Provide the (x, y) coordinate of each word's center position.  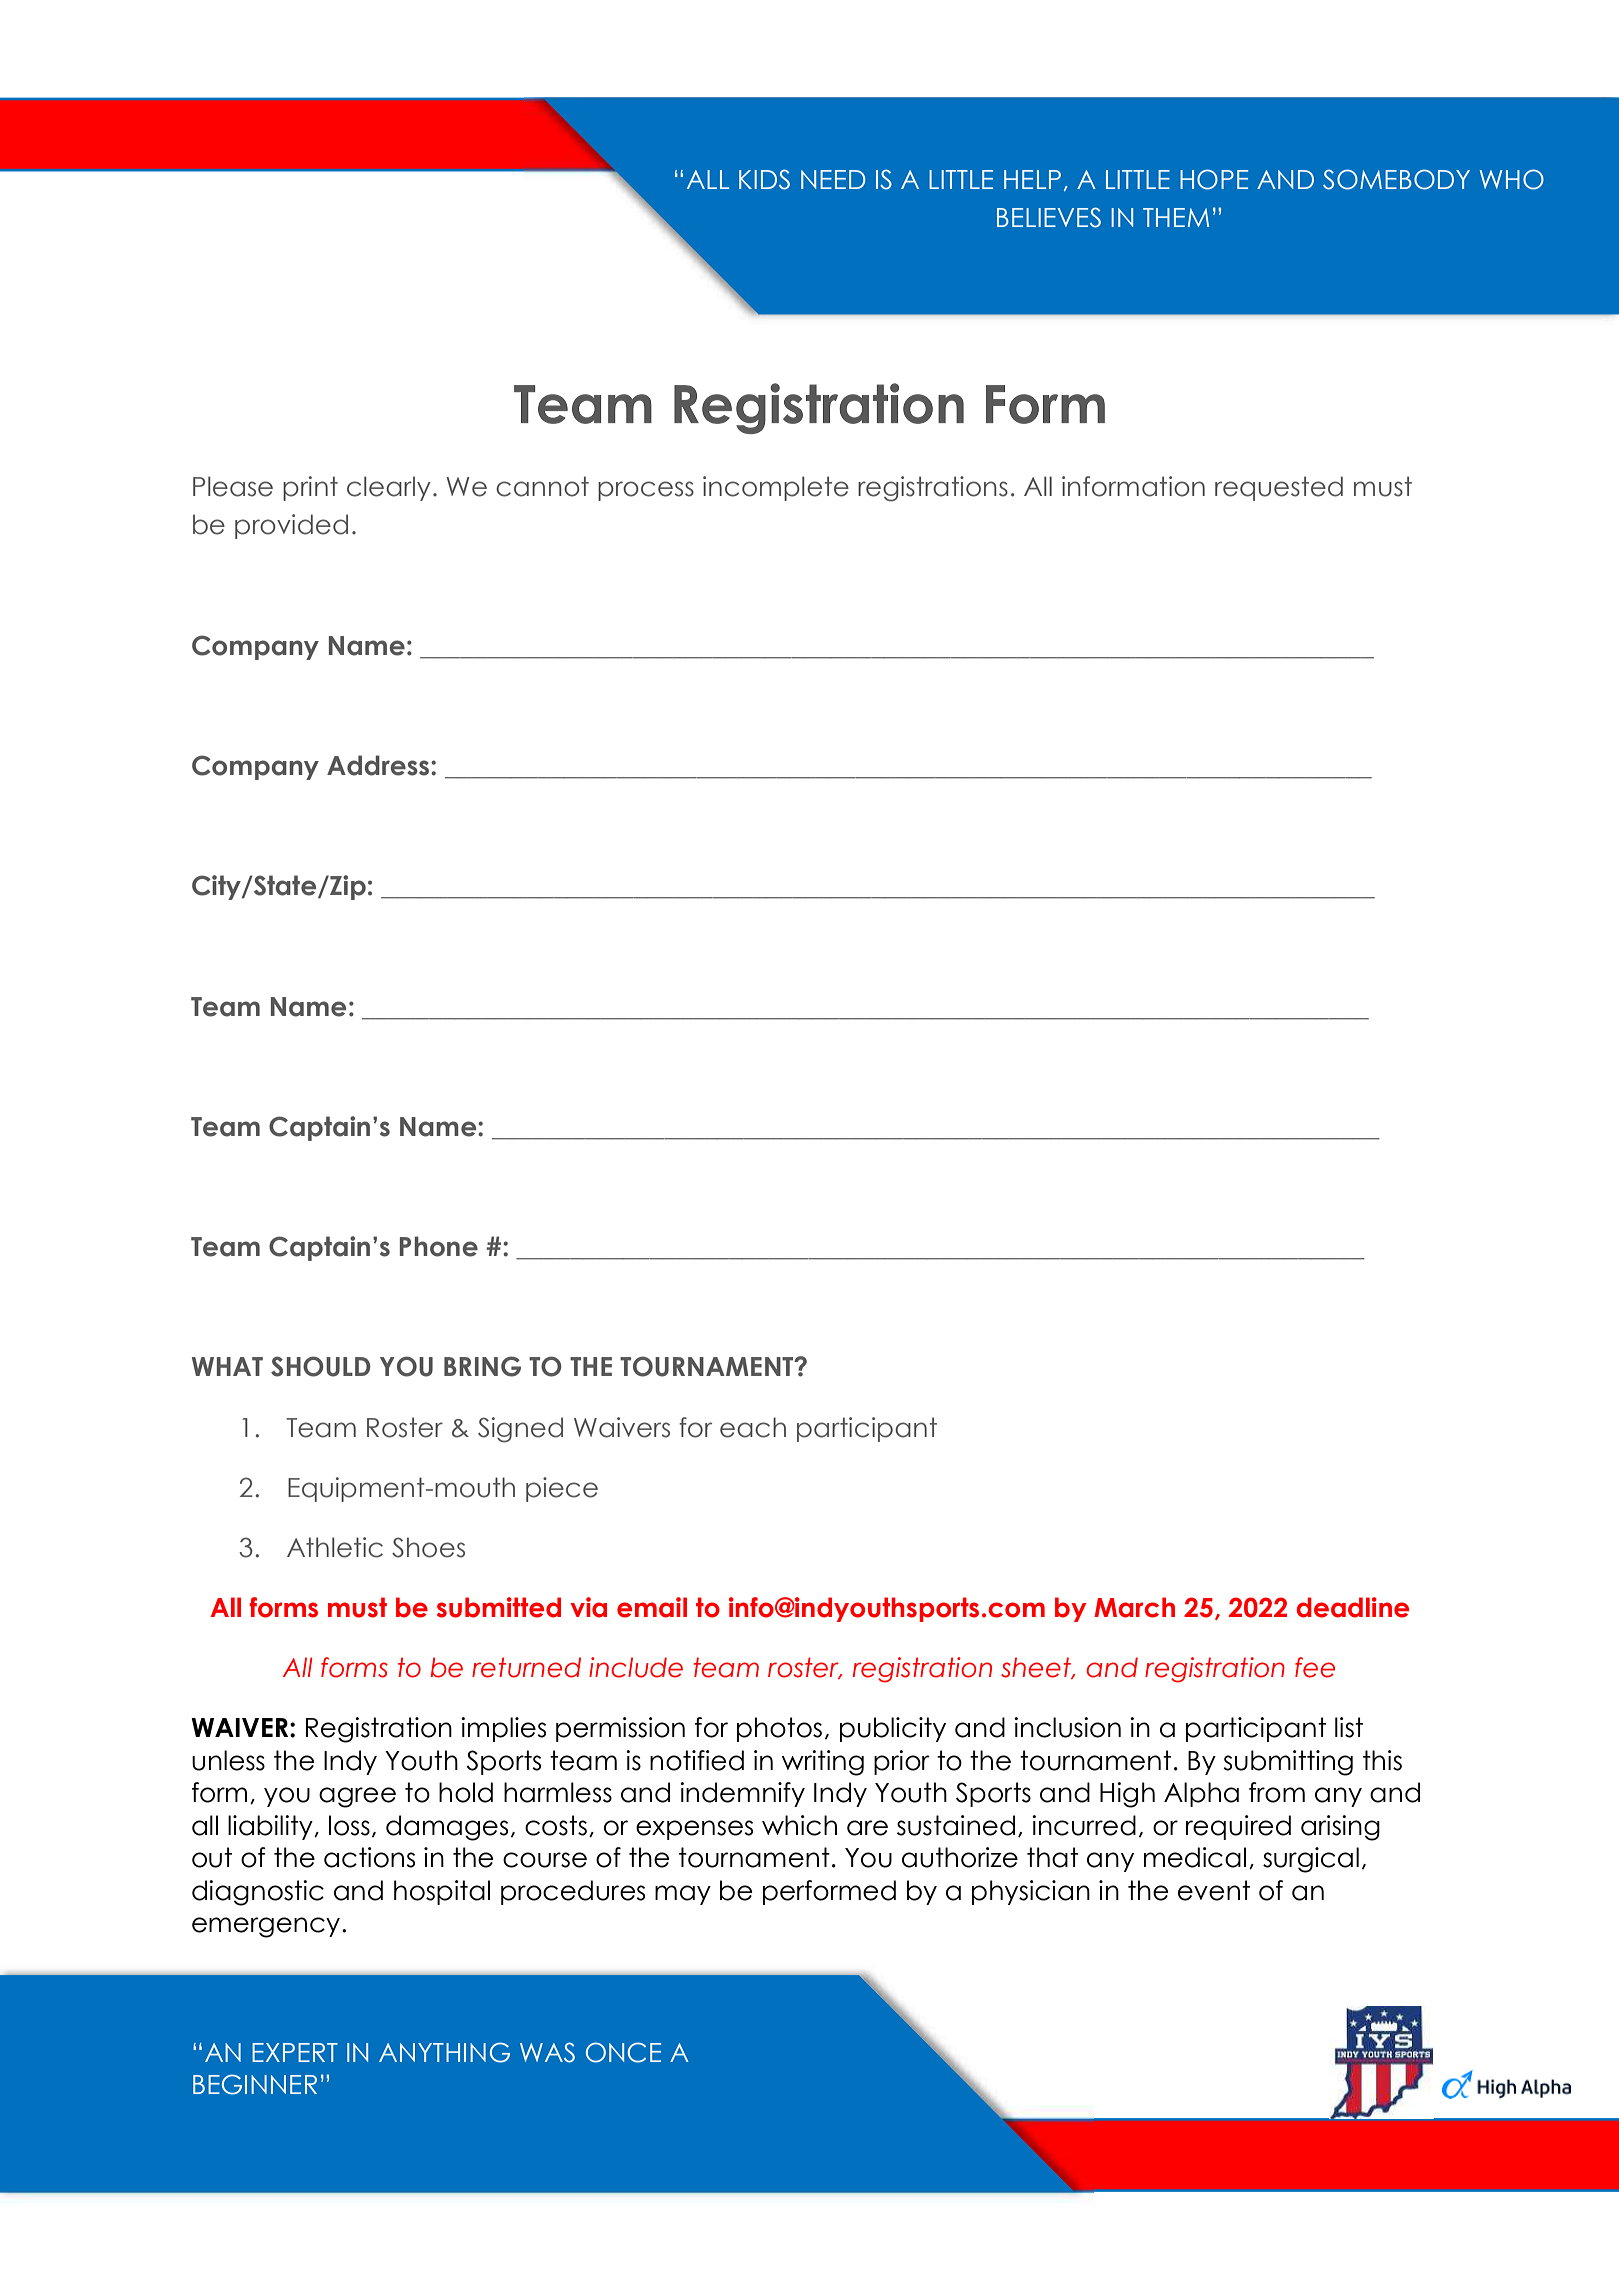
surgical (1311, 1860)
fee (1315, 1667)
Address (379, 765)
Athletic (335, 1547)
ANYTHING (444, 2052)
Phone (439, 1246)
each (753, 1427)
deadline (1353, 1607)
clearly (389, 488)
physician (1031, 1892)
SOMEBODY (1396, 179)
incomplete (776, 488)
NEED (833, 179)
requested (1279, 488)
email (652, 1607)
